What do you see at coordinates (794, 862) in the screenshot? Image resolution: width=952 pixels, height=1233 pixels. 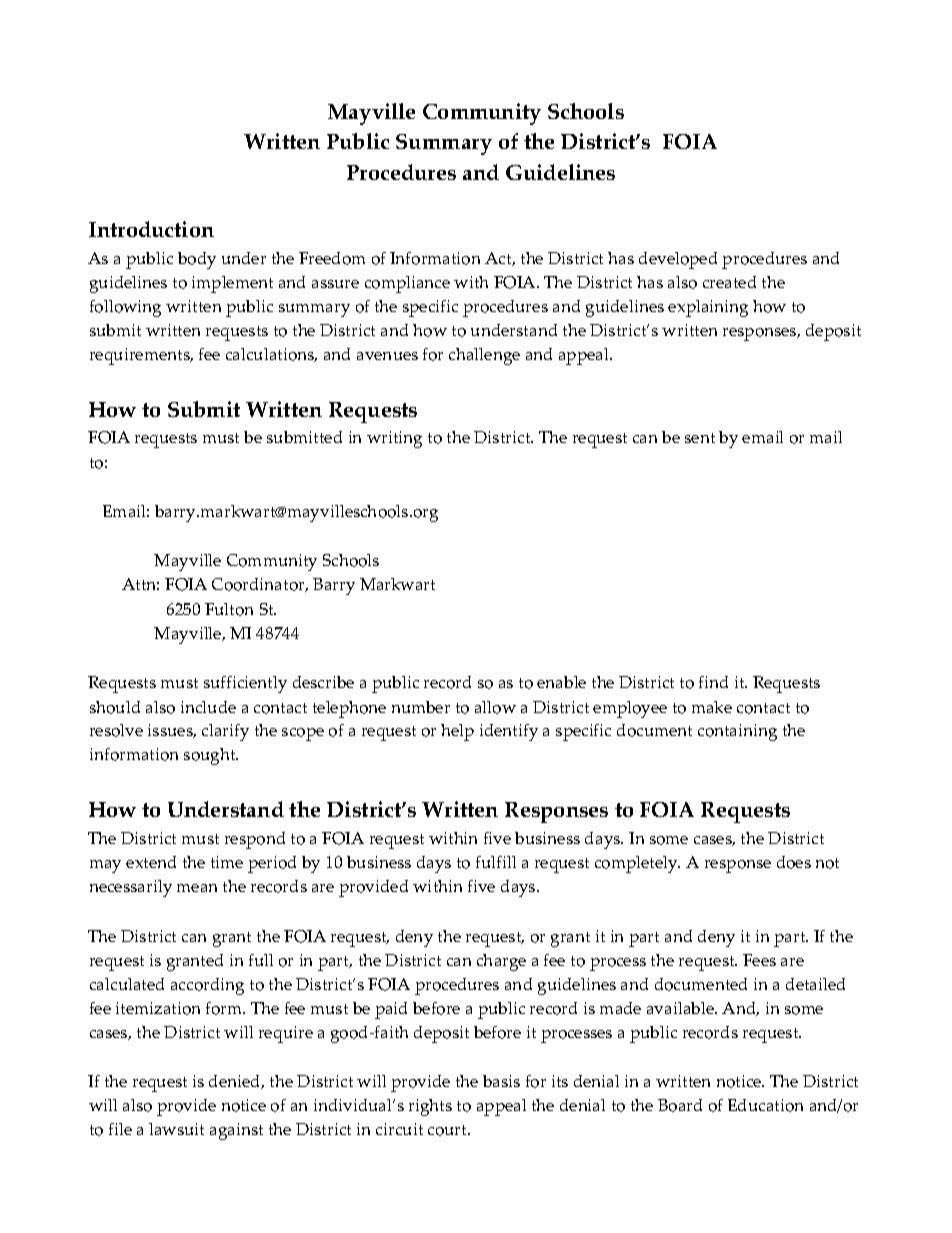 I see `does` at bounding box center [794, 862].
